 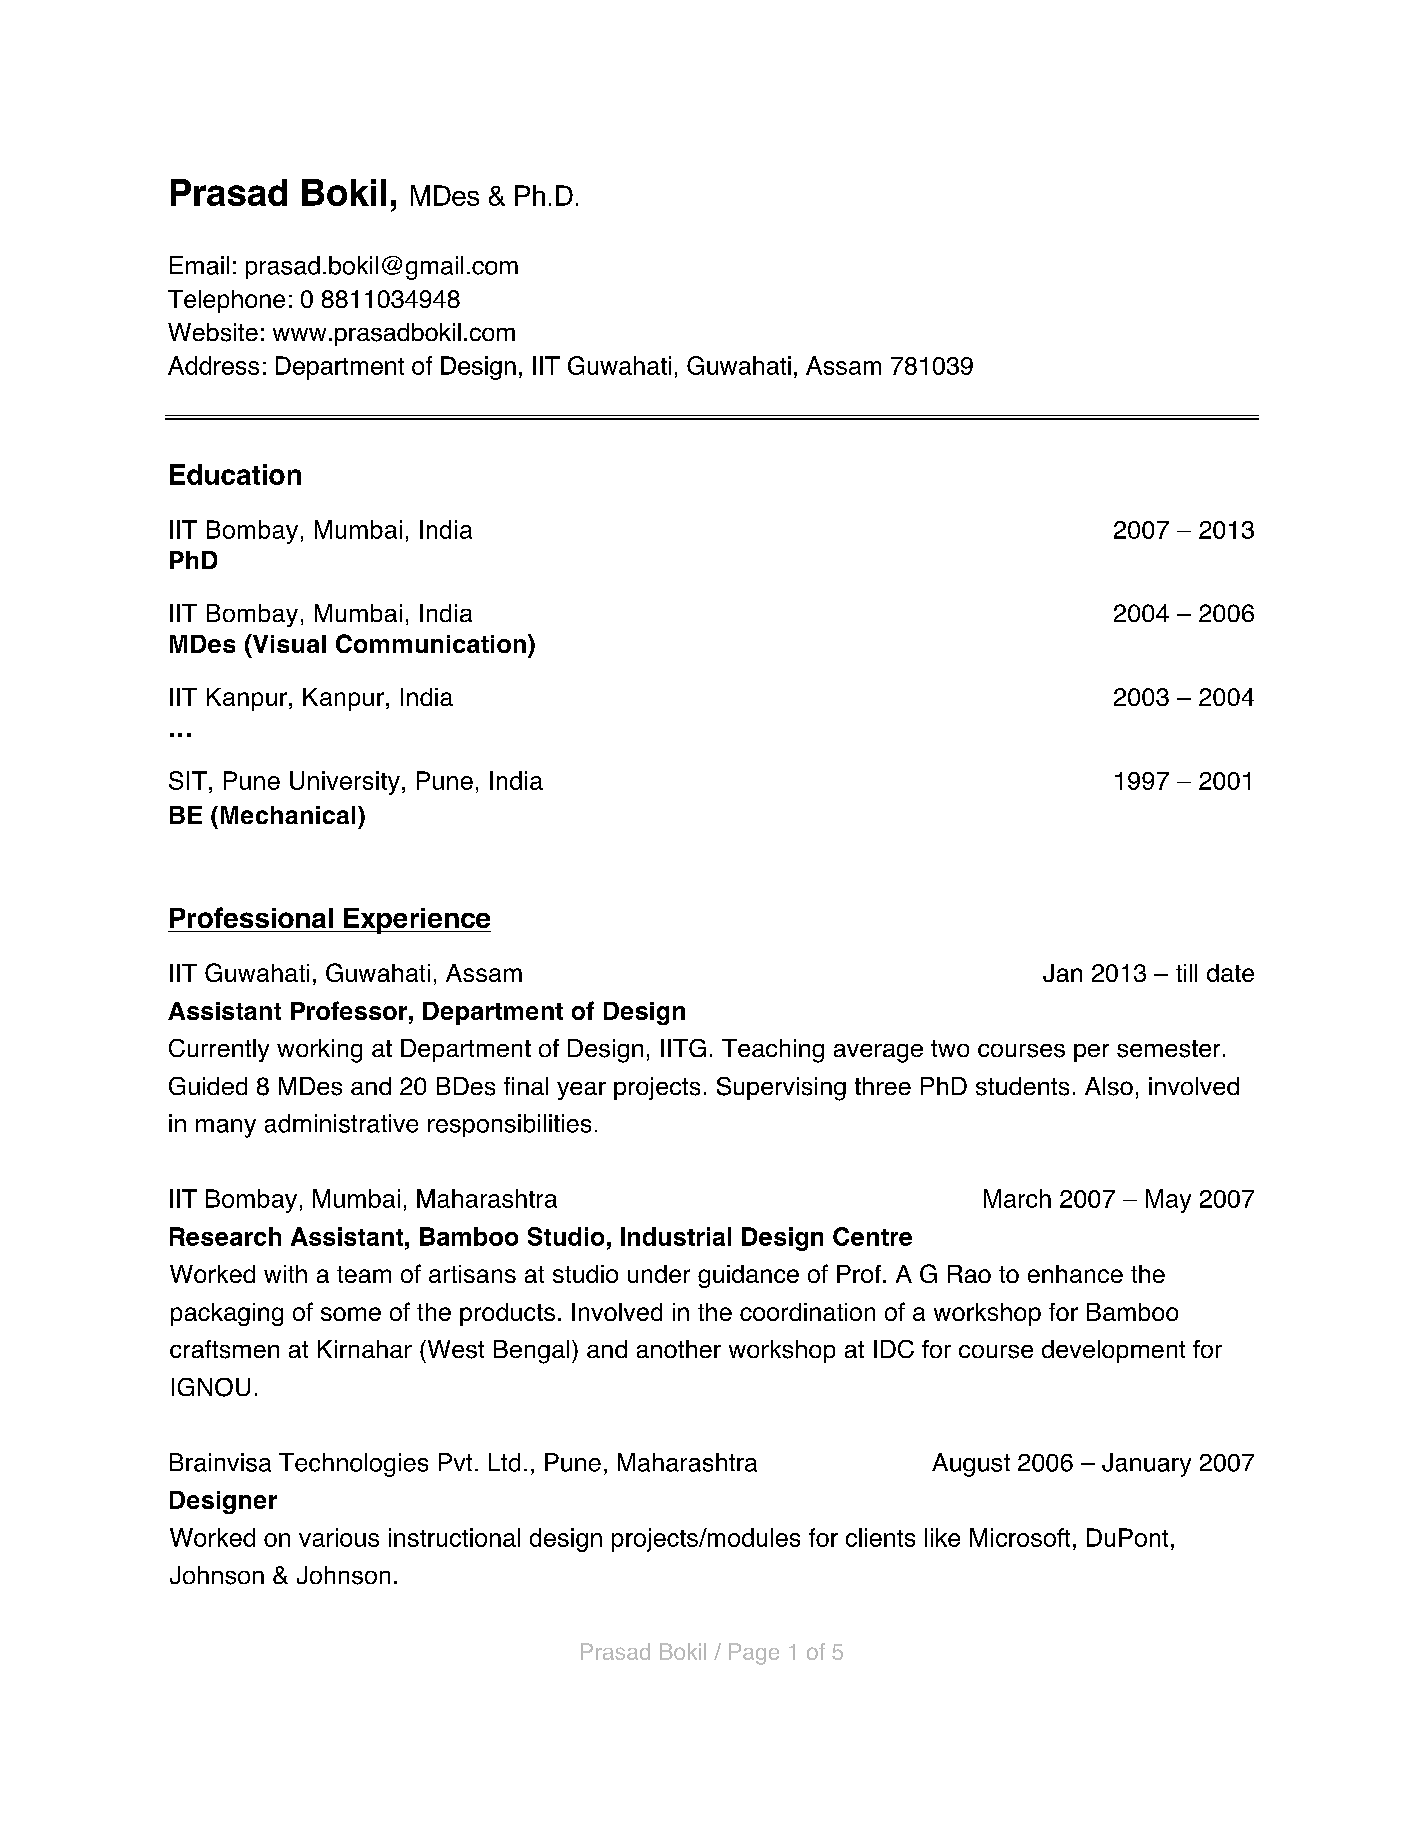 I want to click on Website, so click(x=213, y=332).
